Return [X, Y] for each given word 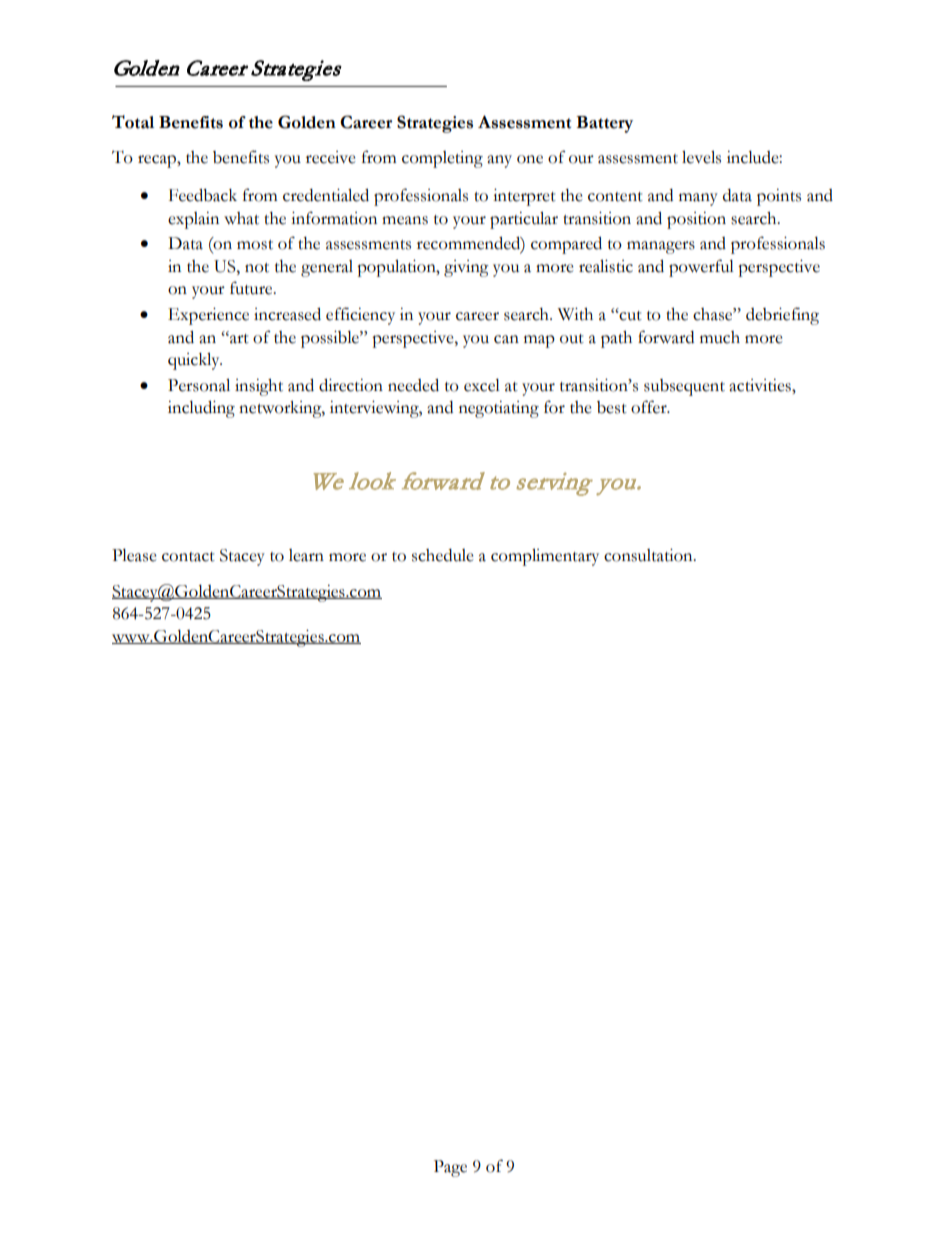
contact [188, 557]
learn [306, 555]
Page [450, 1168]
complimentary [545, 557]
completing [442, 159]
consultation [649, 555]
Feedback [203, 195]
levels [701, 157]
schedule [443, 555]
